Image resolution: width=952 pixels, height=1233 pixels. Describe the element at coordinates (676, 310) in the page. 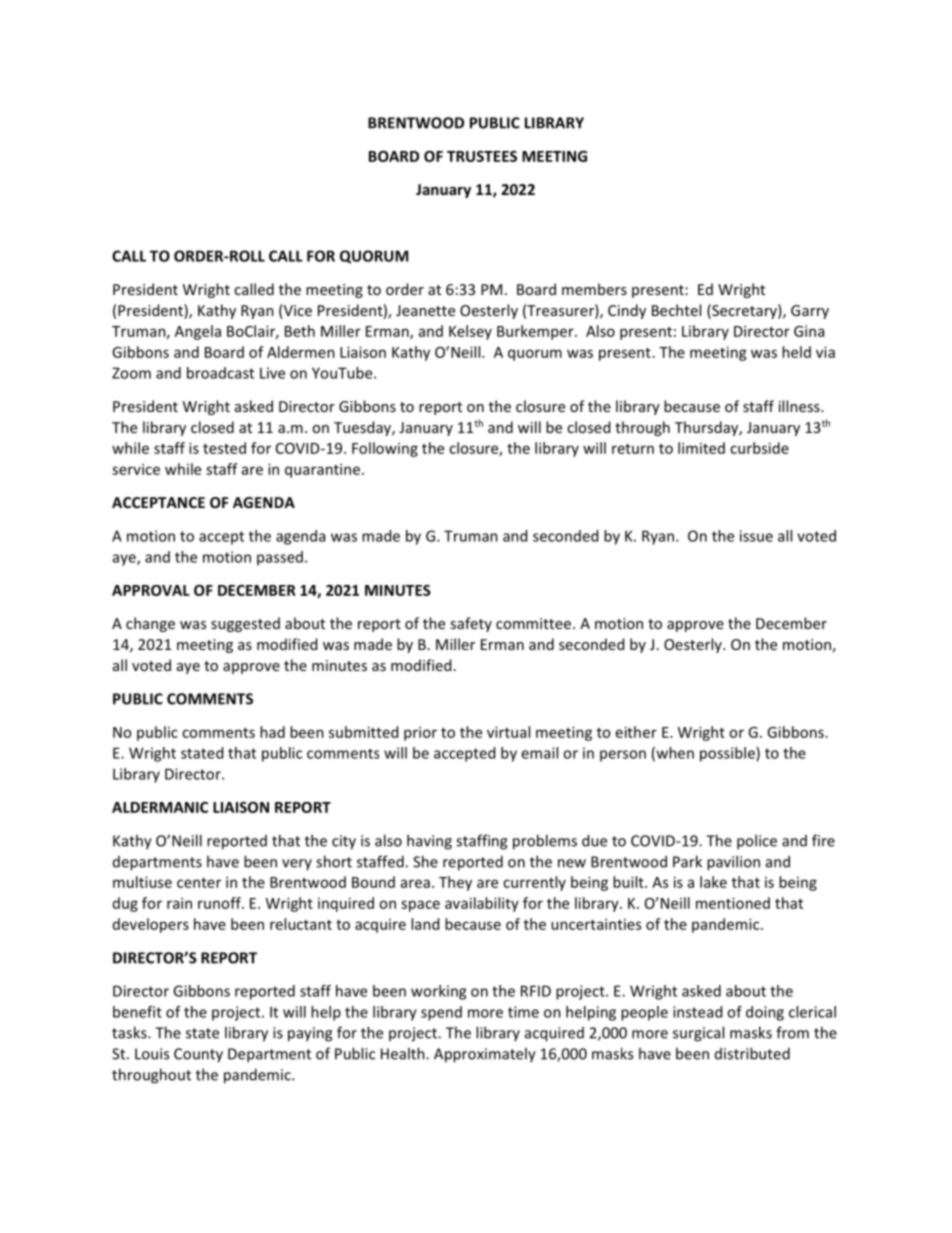

I see `Bechtel` at that location.
